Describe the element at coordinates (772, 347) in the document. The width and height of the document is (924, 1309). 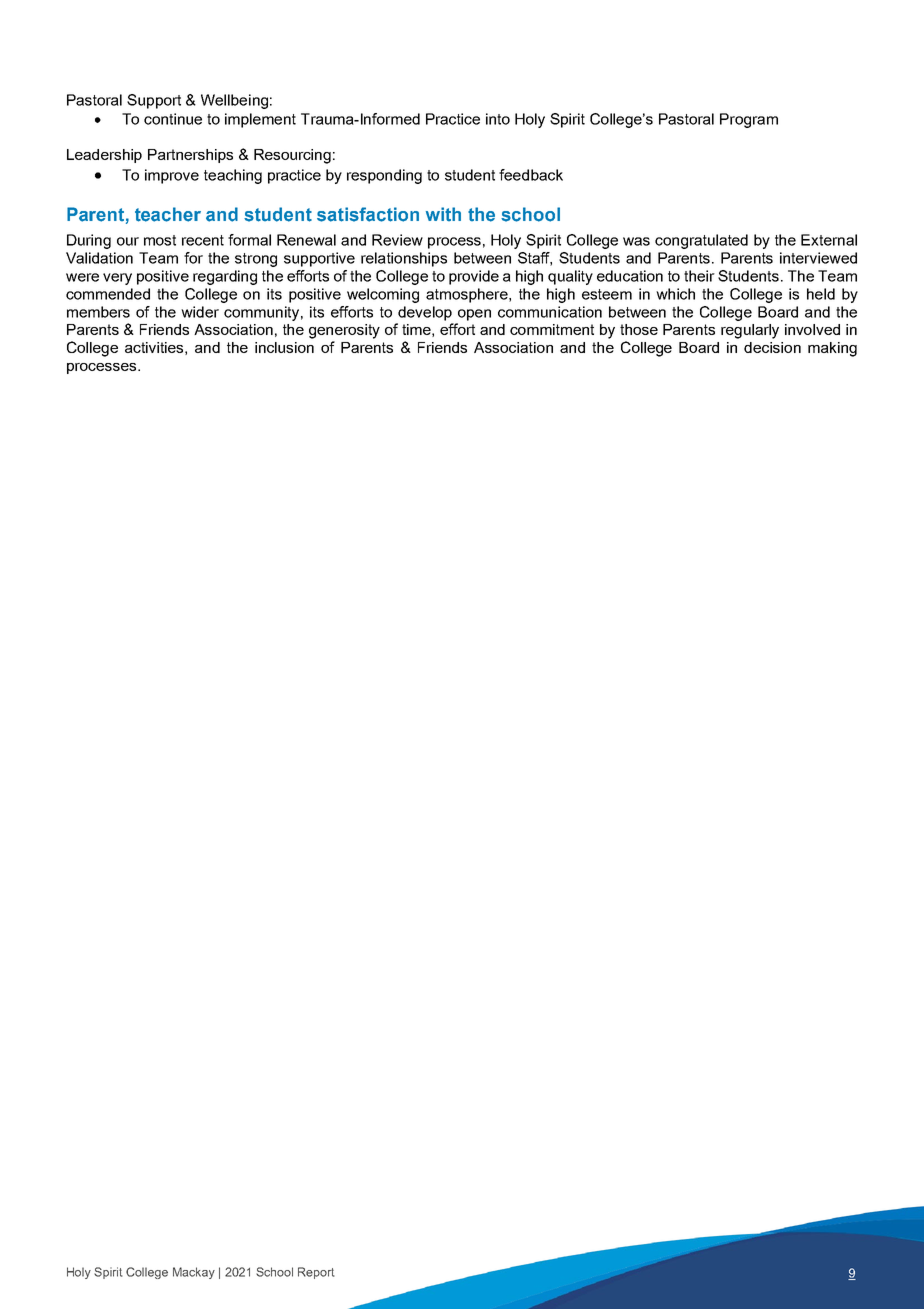
I see `decision` at that location.
